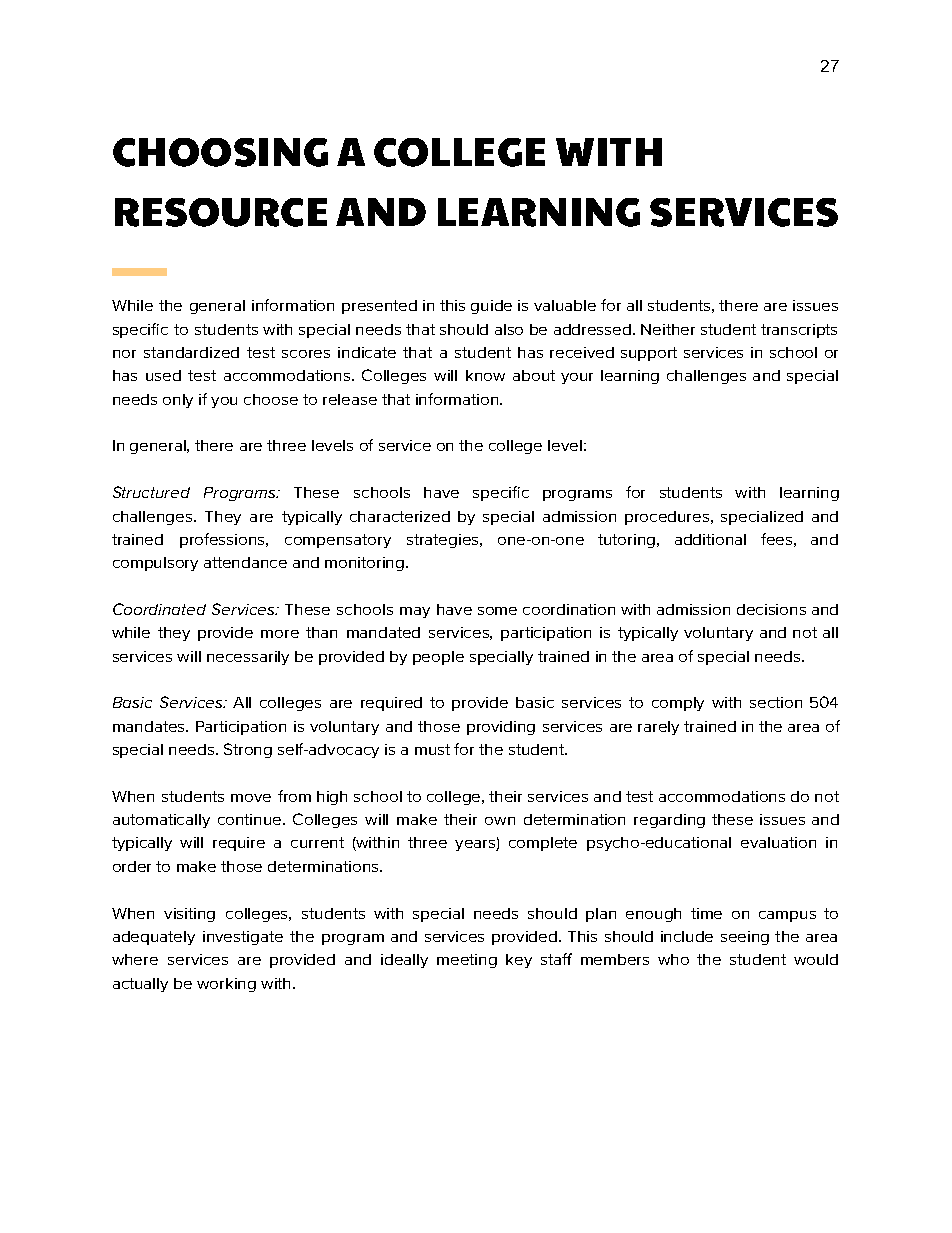 The width and height of the screenshot is (952, 1233). I want to click on standardized, so click(191, 352).
